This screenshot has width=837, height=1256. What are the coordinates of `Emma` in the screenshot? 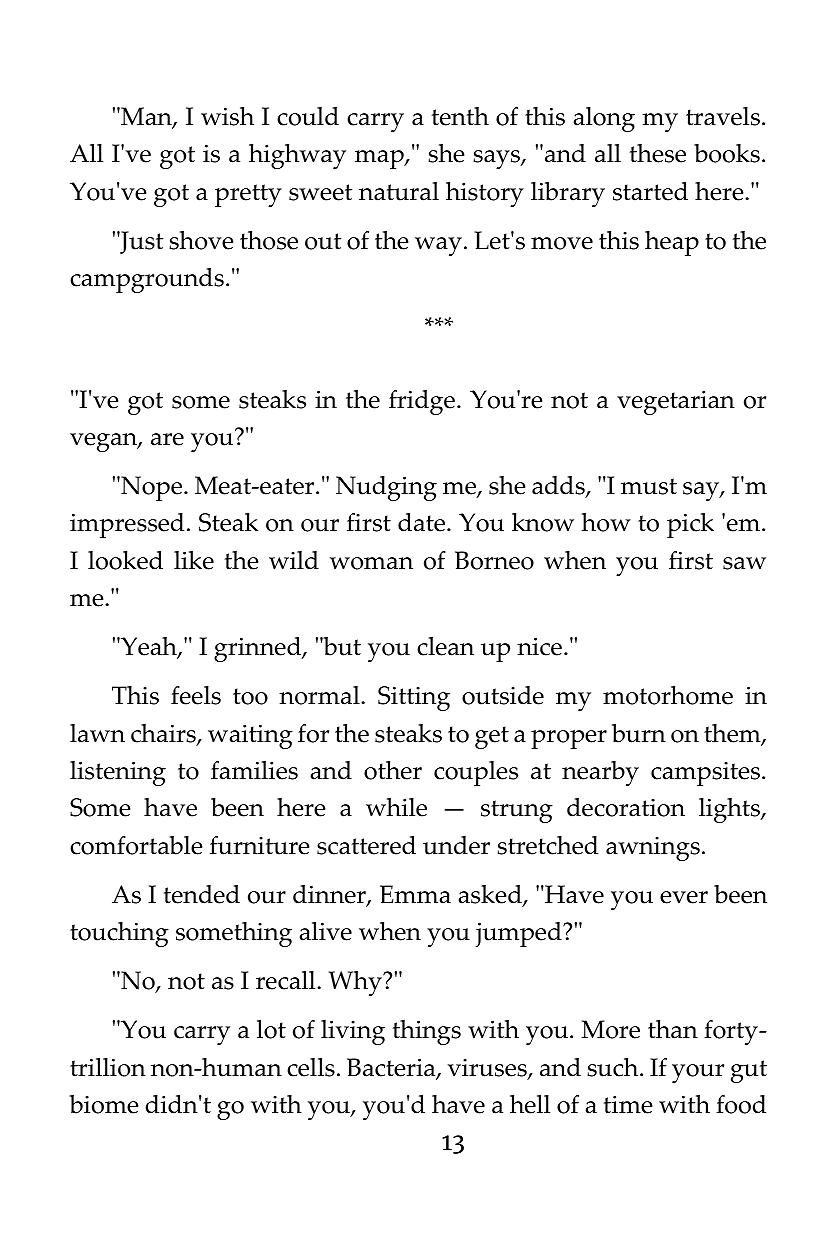 It's located at (415, 894).
